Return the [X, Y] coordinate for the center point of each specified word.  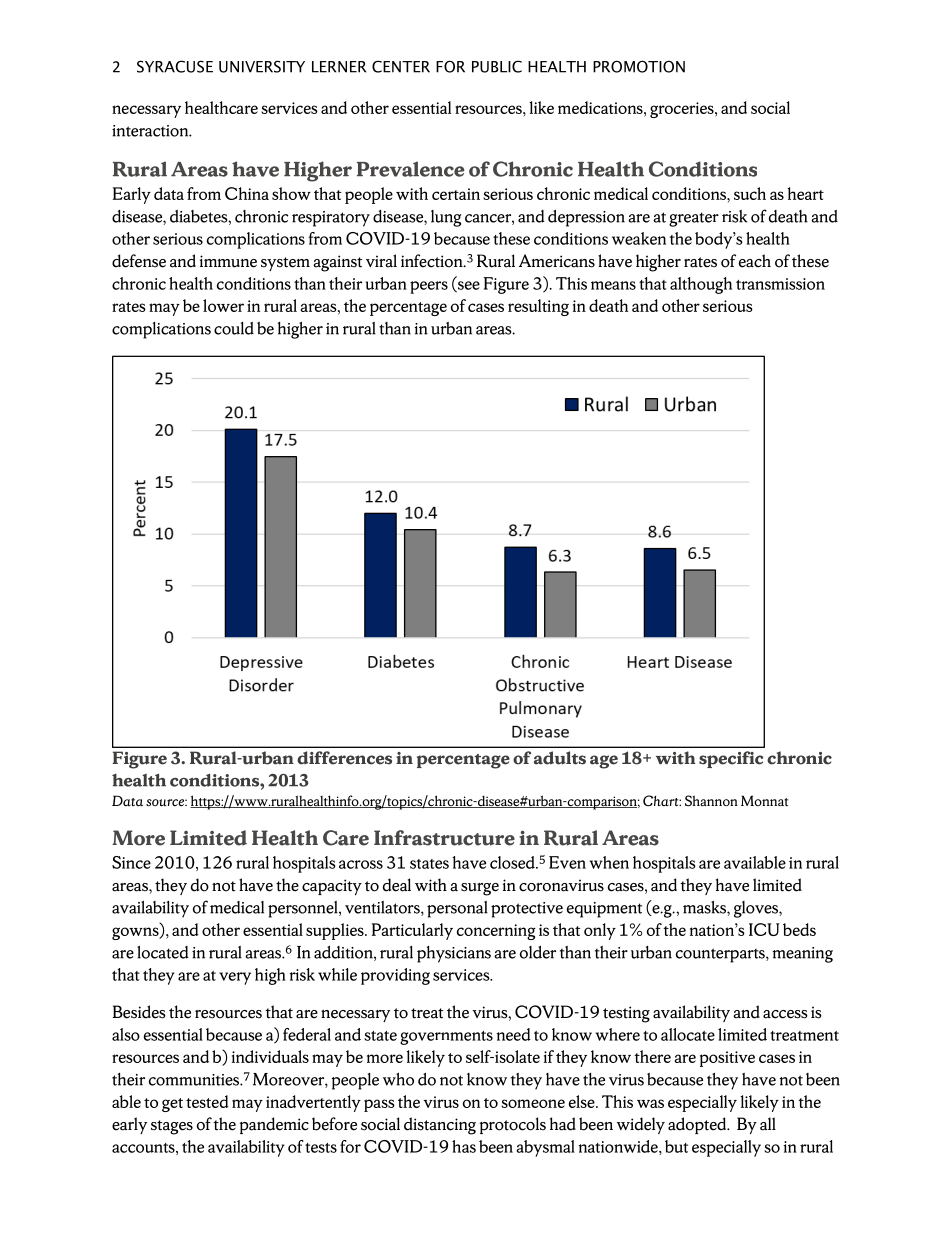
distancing [440, 1126]
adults [560, 758]
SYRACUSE [175, 66]
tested [207, 1101]
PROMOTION [639, 66]
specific [731, 759]
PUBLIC [497, 66]
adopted [698, 1125]
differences [344, 758]
